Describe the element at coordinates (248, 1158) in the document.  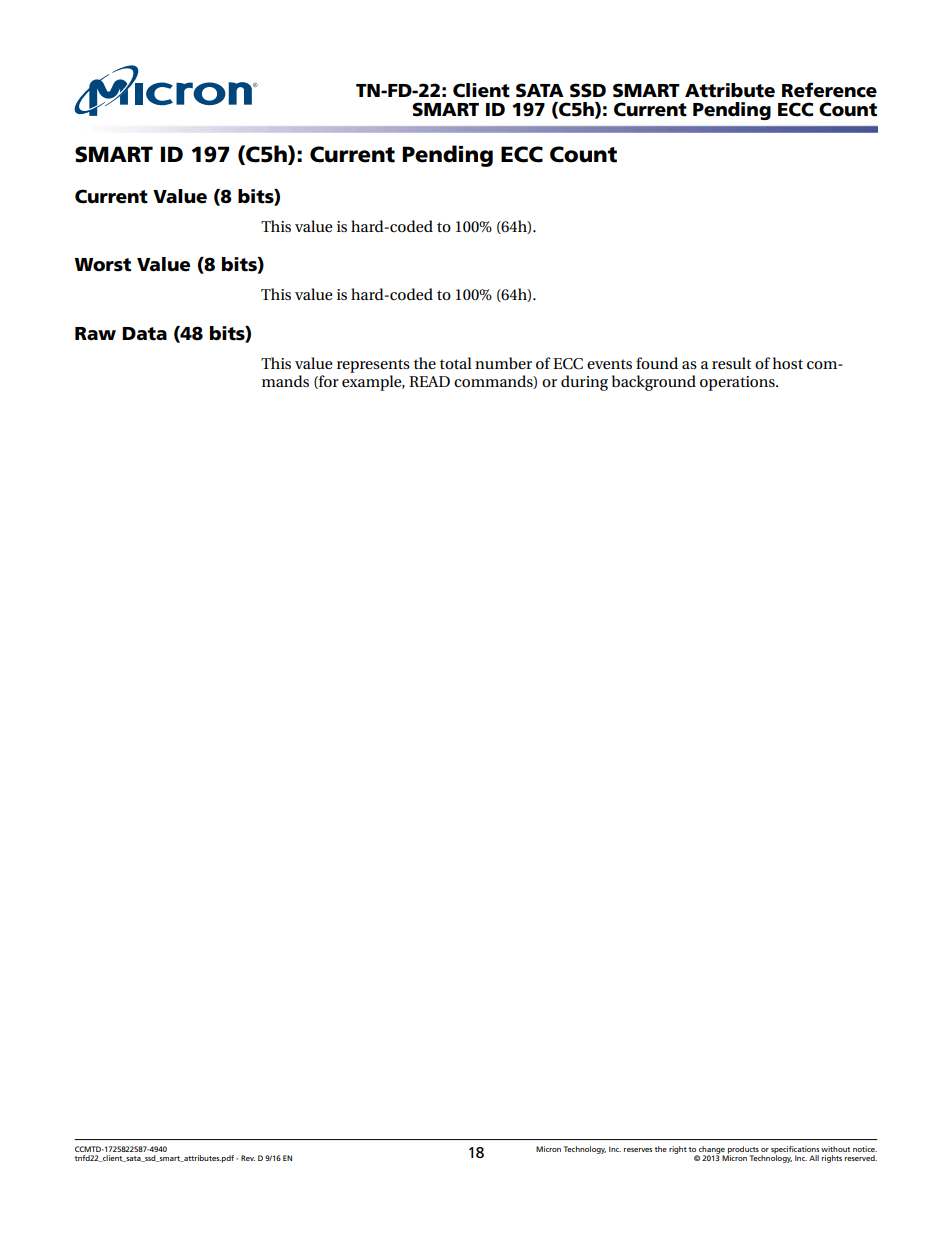
I see `Rev` at that location.
